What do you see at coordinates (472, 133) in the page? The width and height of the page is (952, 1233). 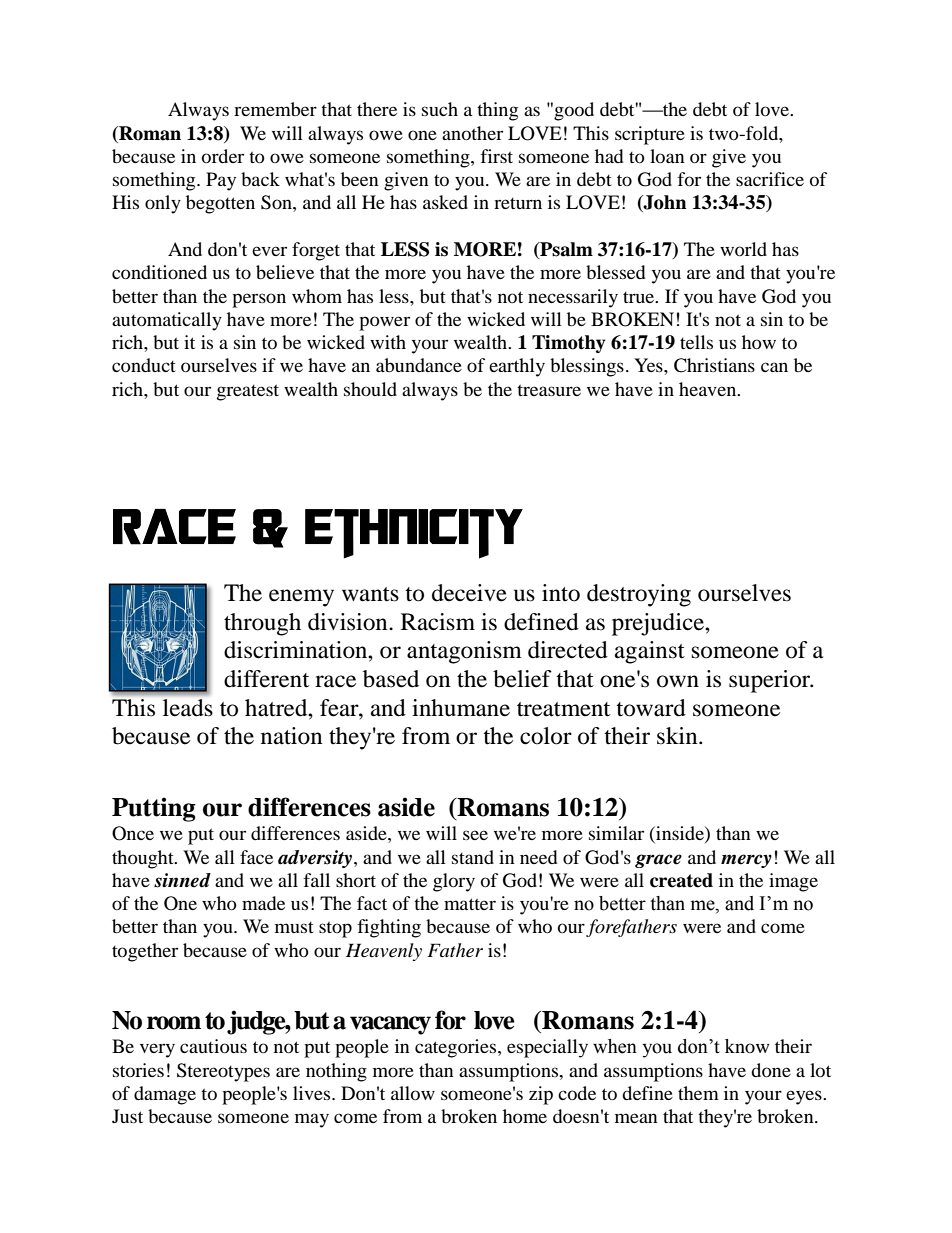 I see `another` at bounding box center [472, 133].
